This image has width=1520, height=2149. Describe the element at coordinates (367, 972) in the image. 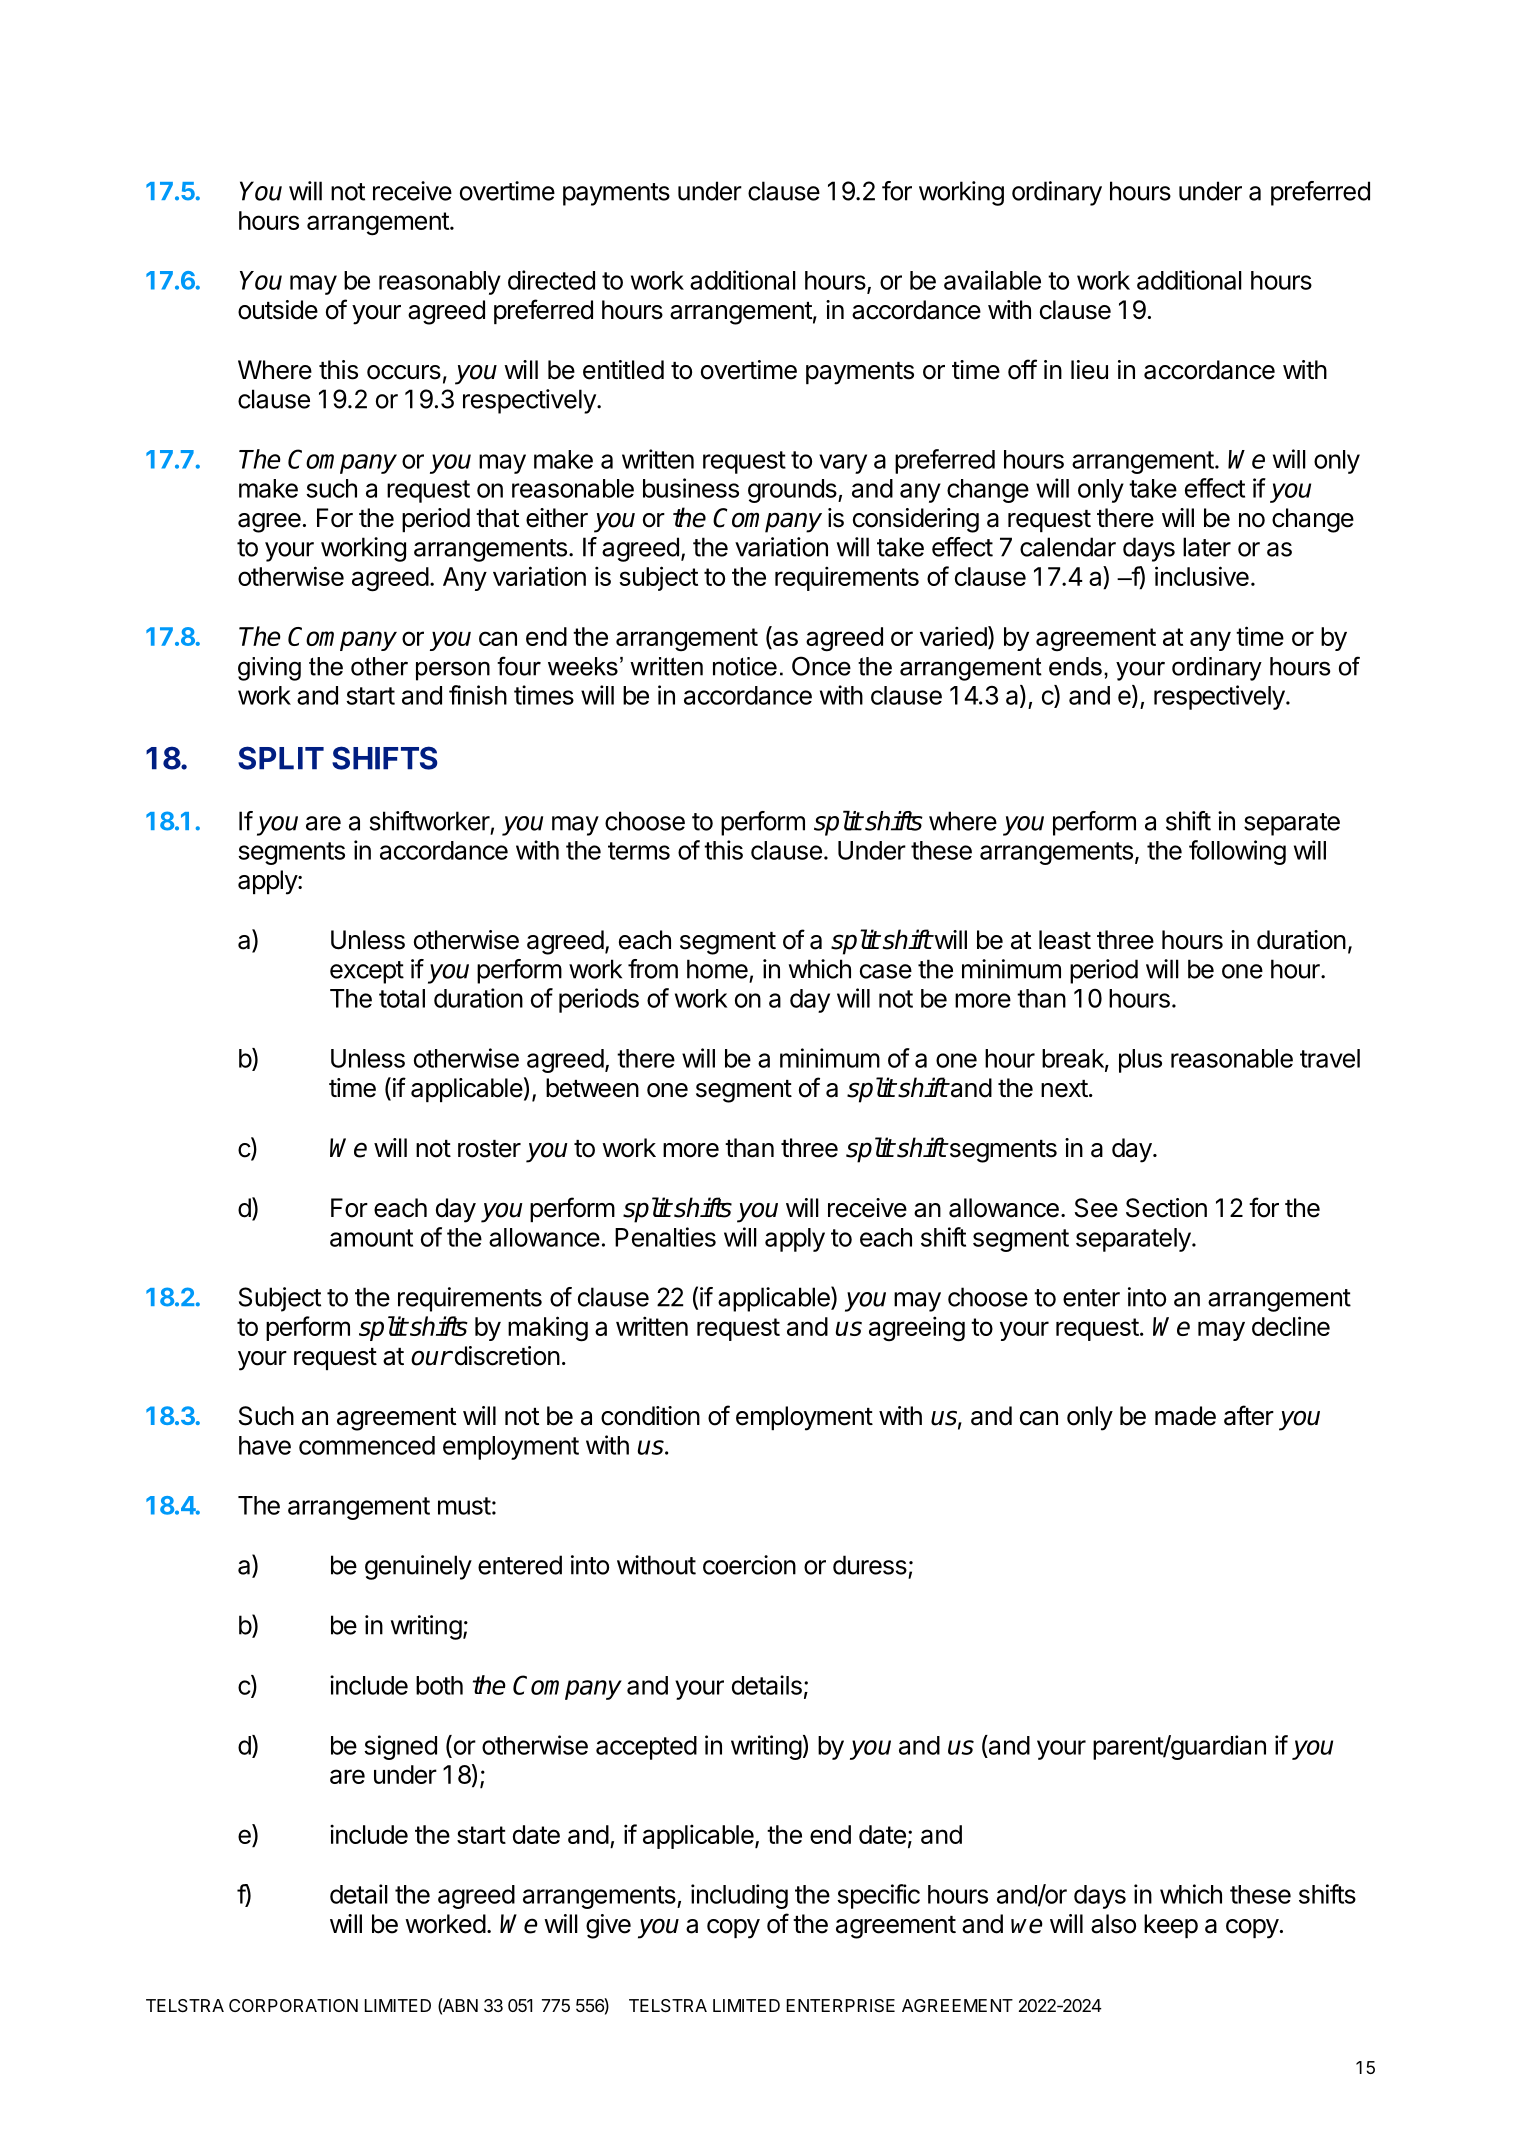

I see `except` at that location.
